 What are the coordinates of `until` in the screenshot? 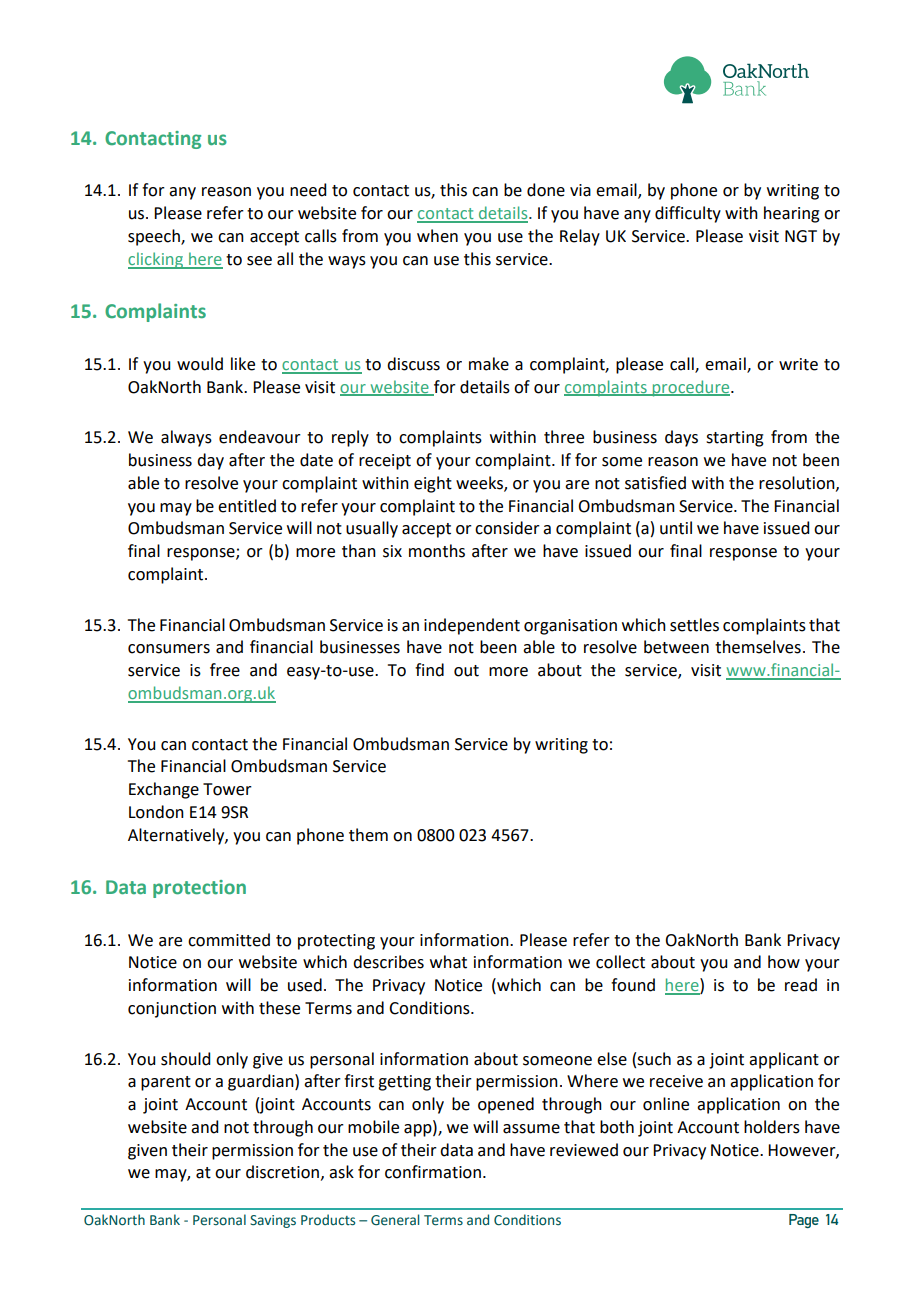 It's located at (676, 528).
